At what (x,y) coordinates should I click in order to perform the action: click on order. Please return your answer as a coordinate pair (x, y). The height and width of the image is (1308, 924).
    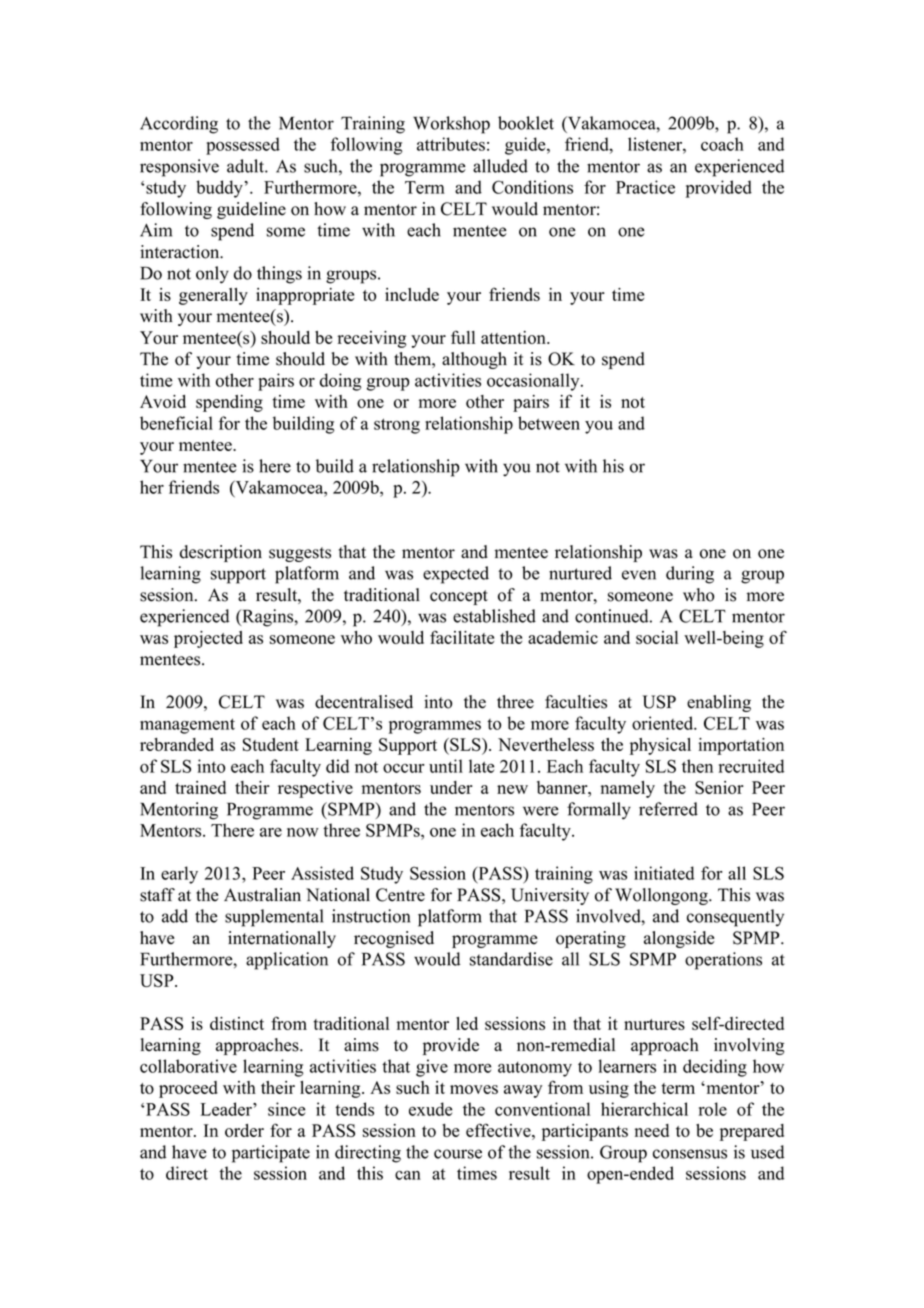
    Looking at the image, I should click on (244, 1130).
